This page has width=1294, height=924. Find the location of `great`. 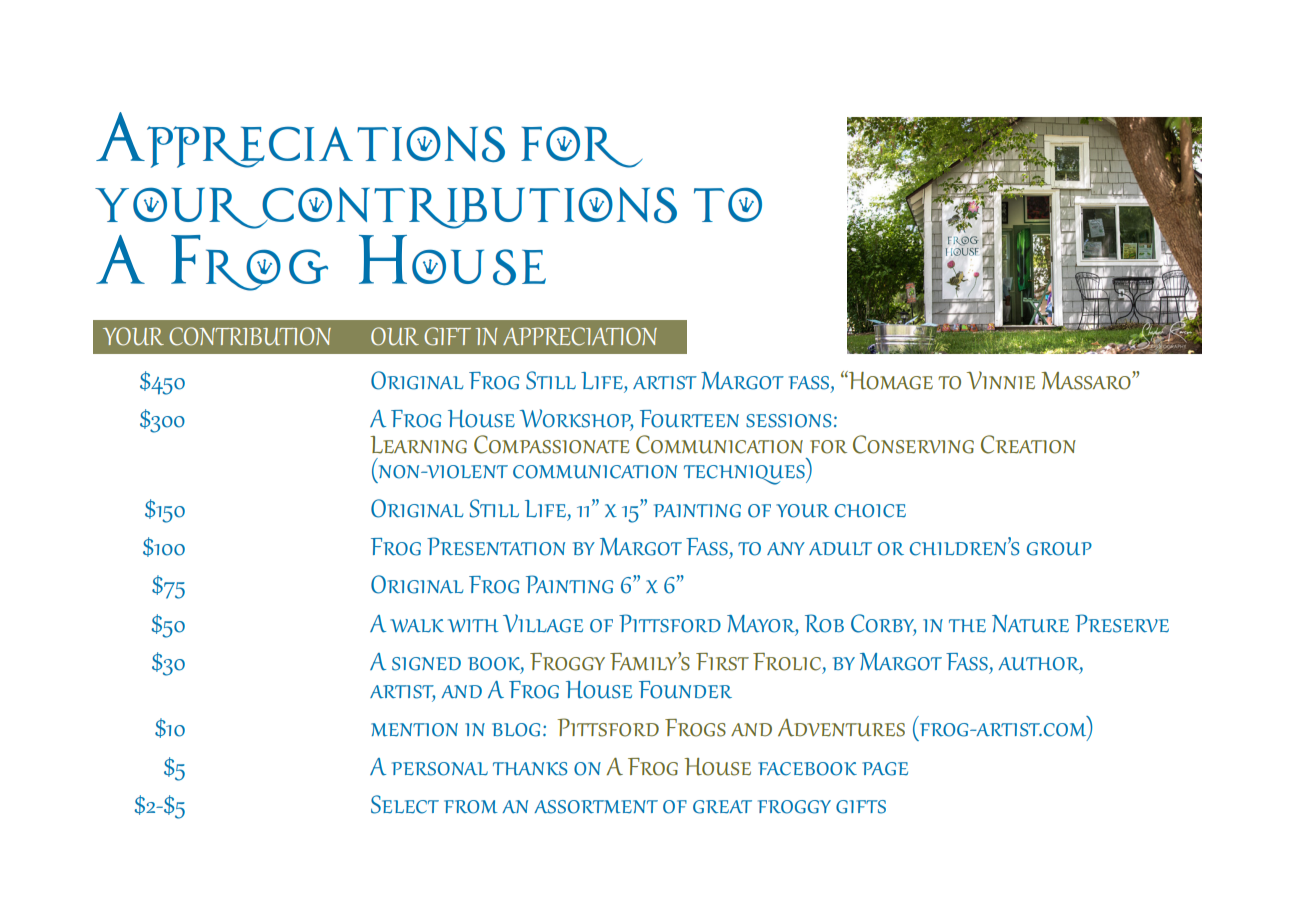

great is located at coordinates (722, 807).
